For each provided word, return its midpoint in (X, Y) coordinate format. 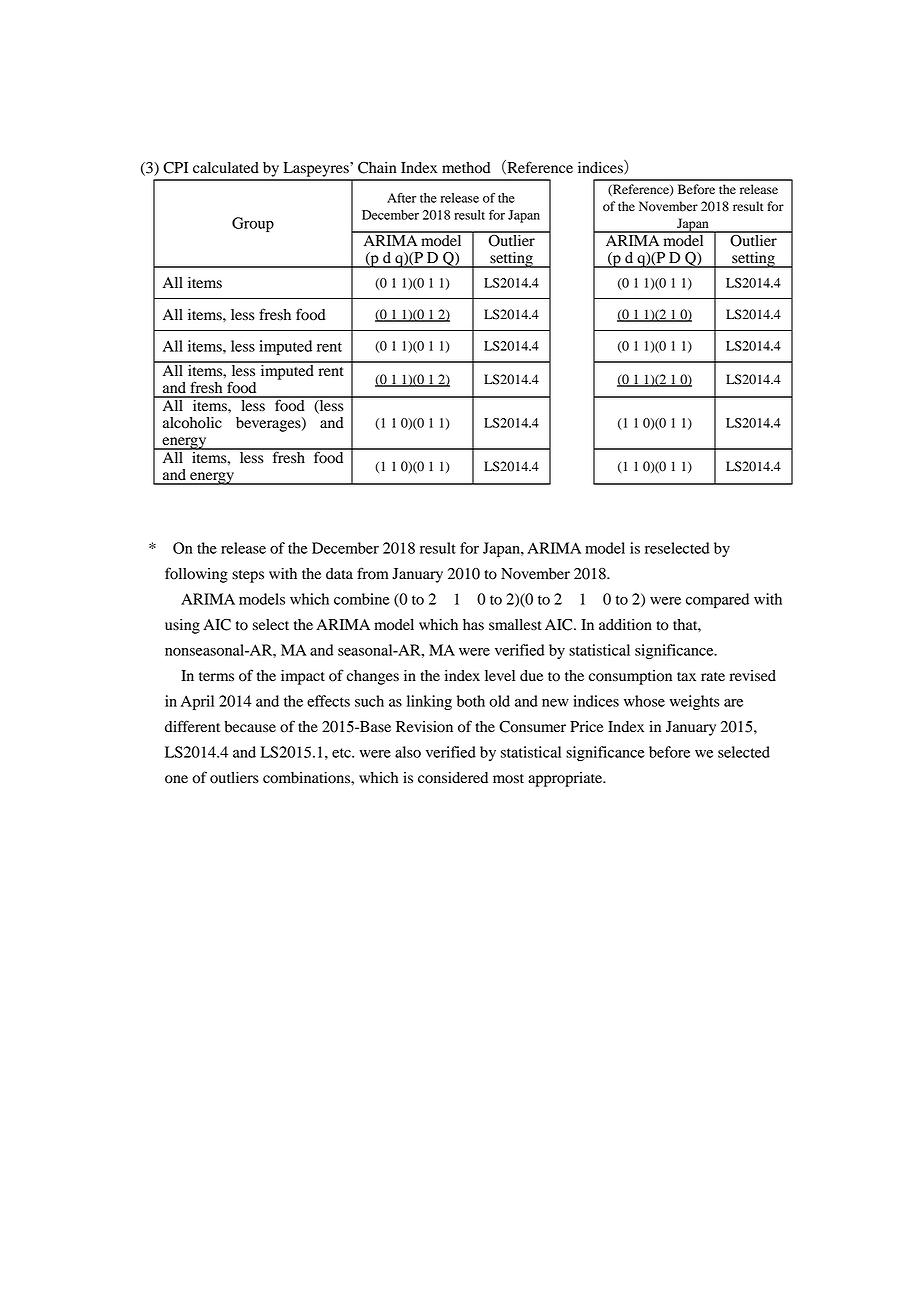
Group (253, 224)
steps (248, 576)
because (250, 727)
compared (717, 600)
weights (694, 702)
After (401, 198)
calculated (226, 168)
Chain (377, 167)
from (373, 573)
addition (625, 625)
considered (453, 778)
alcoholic (192, 423)
